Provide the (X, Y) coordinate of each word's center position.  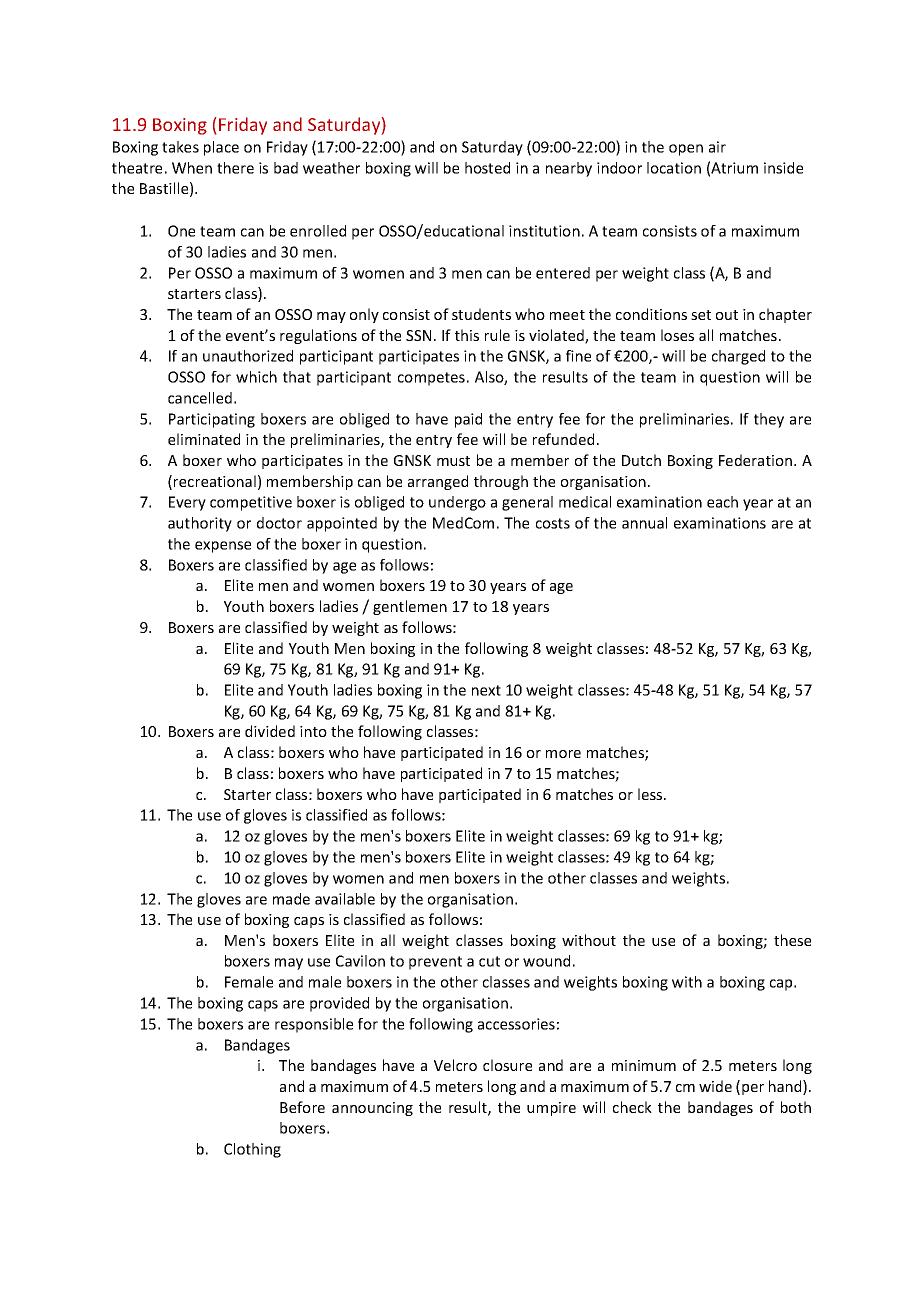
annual (644, 523)
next (486, 690)
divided (270, 731)
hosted (487, 168)
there (235, 168)
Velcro (455, 1065)
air (717, 147)
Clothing (252, 1150)
